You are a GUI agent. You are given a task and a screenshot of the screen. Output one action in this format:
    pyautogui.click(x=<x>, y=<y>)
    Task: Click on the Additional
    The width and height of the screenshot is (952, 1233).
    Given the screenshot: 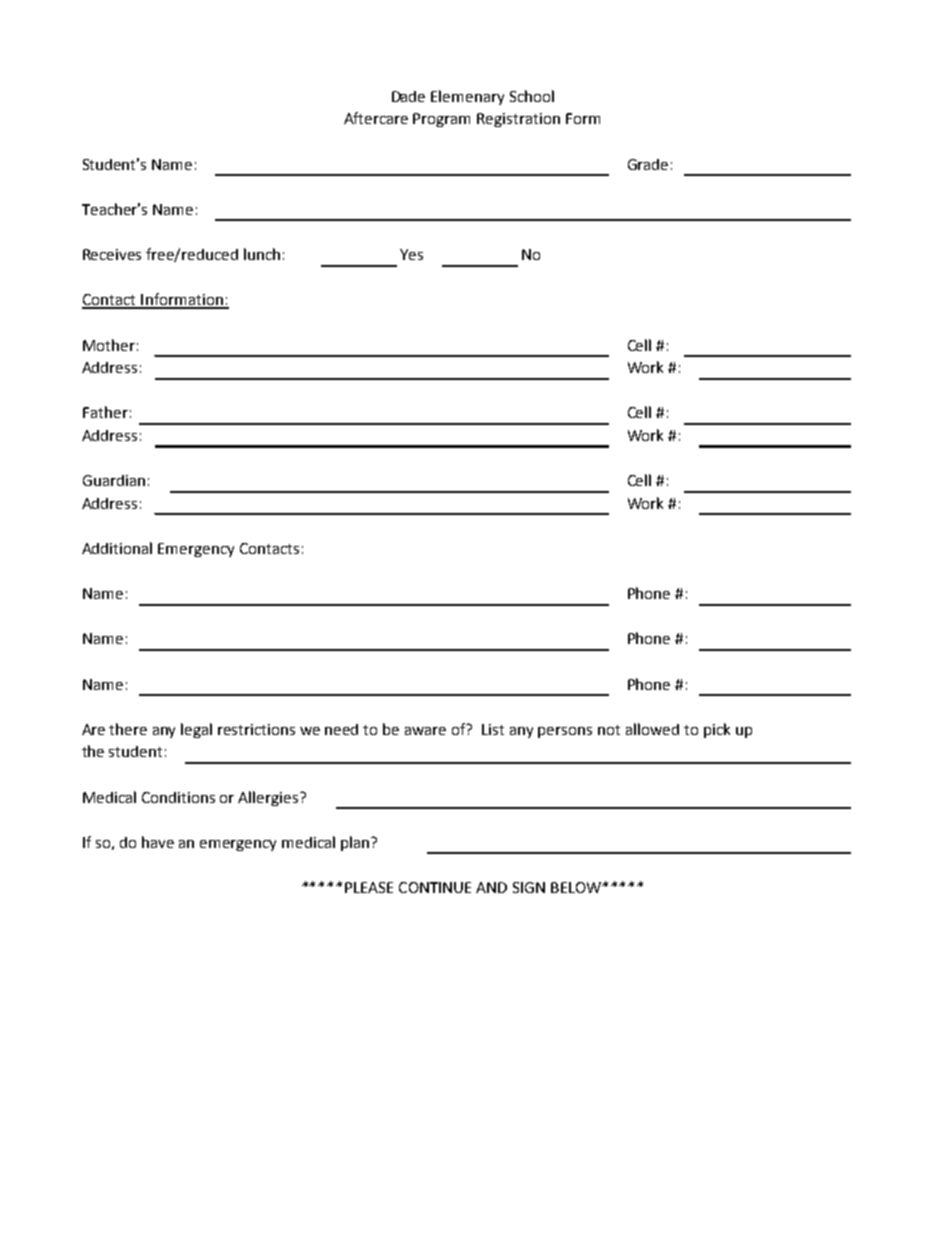 What is the action you would take?
    pyautogui.click(x=117, y=548)
